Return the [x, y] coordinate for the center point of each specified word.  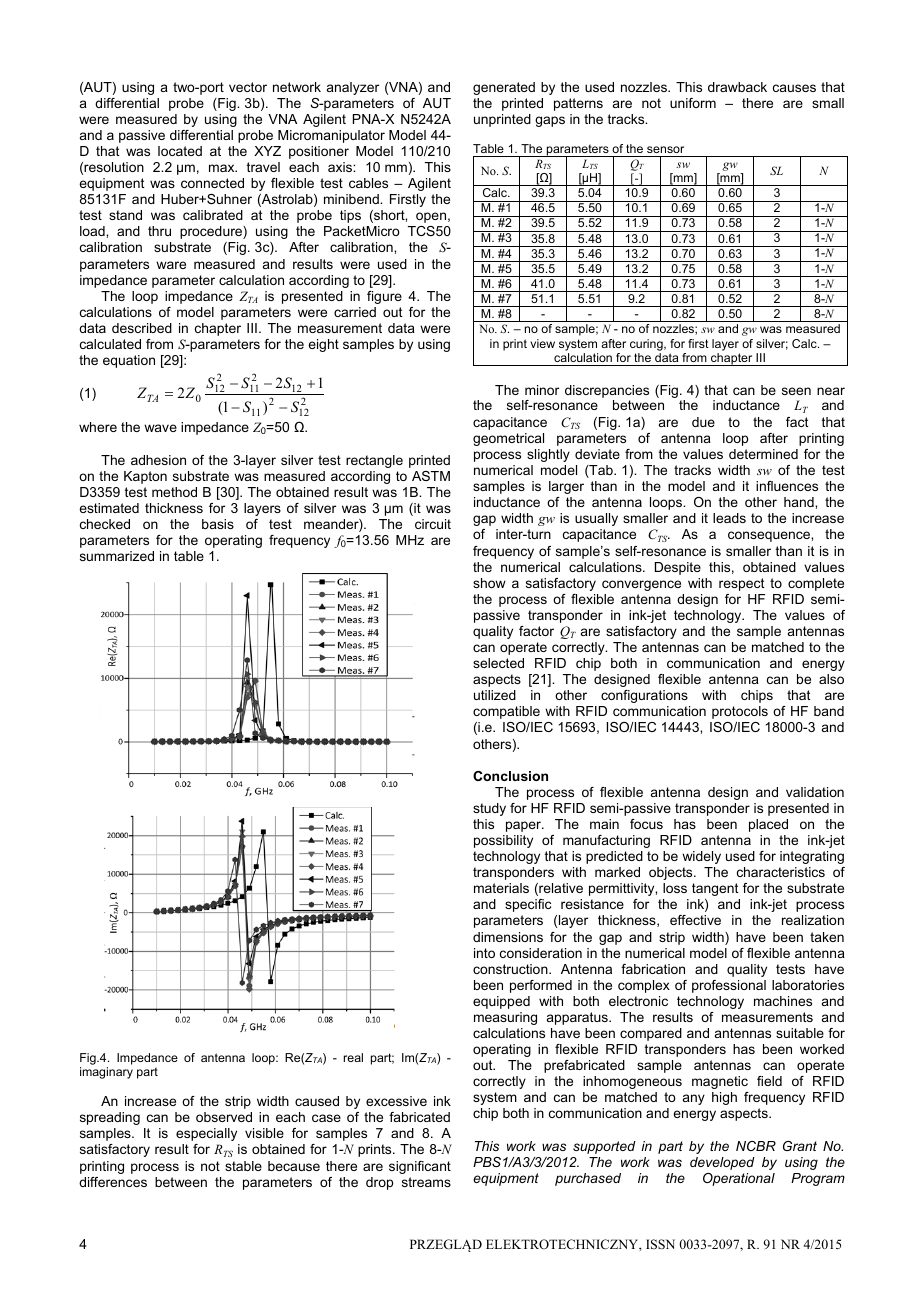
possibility [503, 841]
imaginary [106, 1073]
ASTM [431, 476]
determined [763, 454]
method [174, 492]
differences [113, 1182]
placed [768, 825]
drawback [737, 87]
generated [504, 88]
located [180, 151]
